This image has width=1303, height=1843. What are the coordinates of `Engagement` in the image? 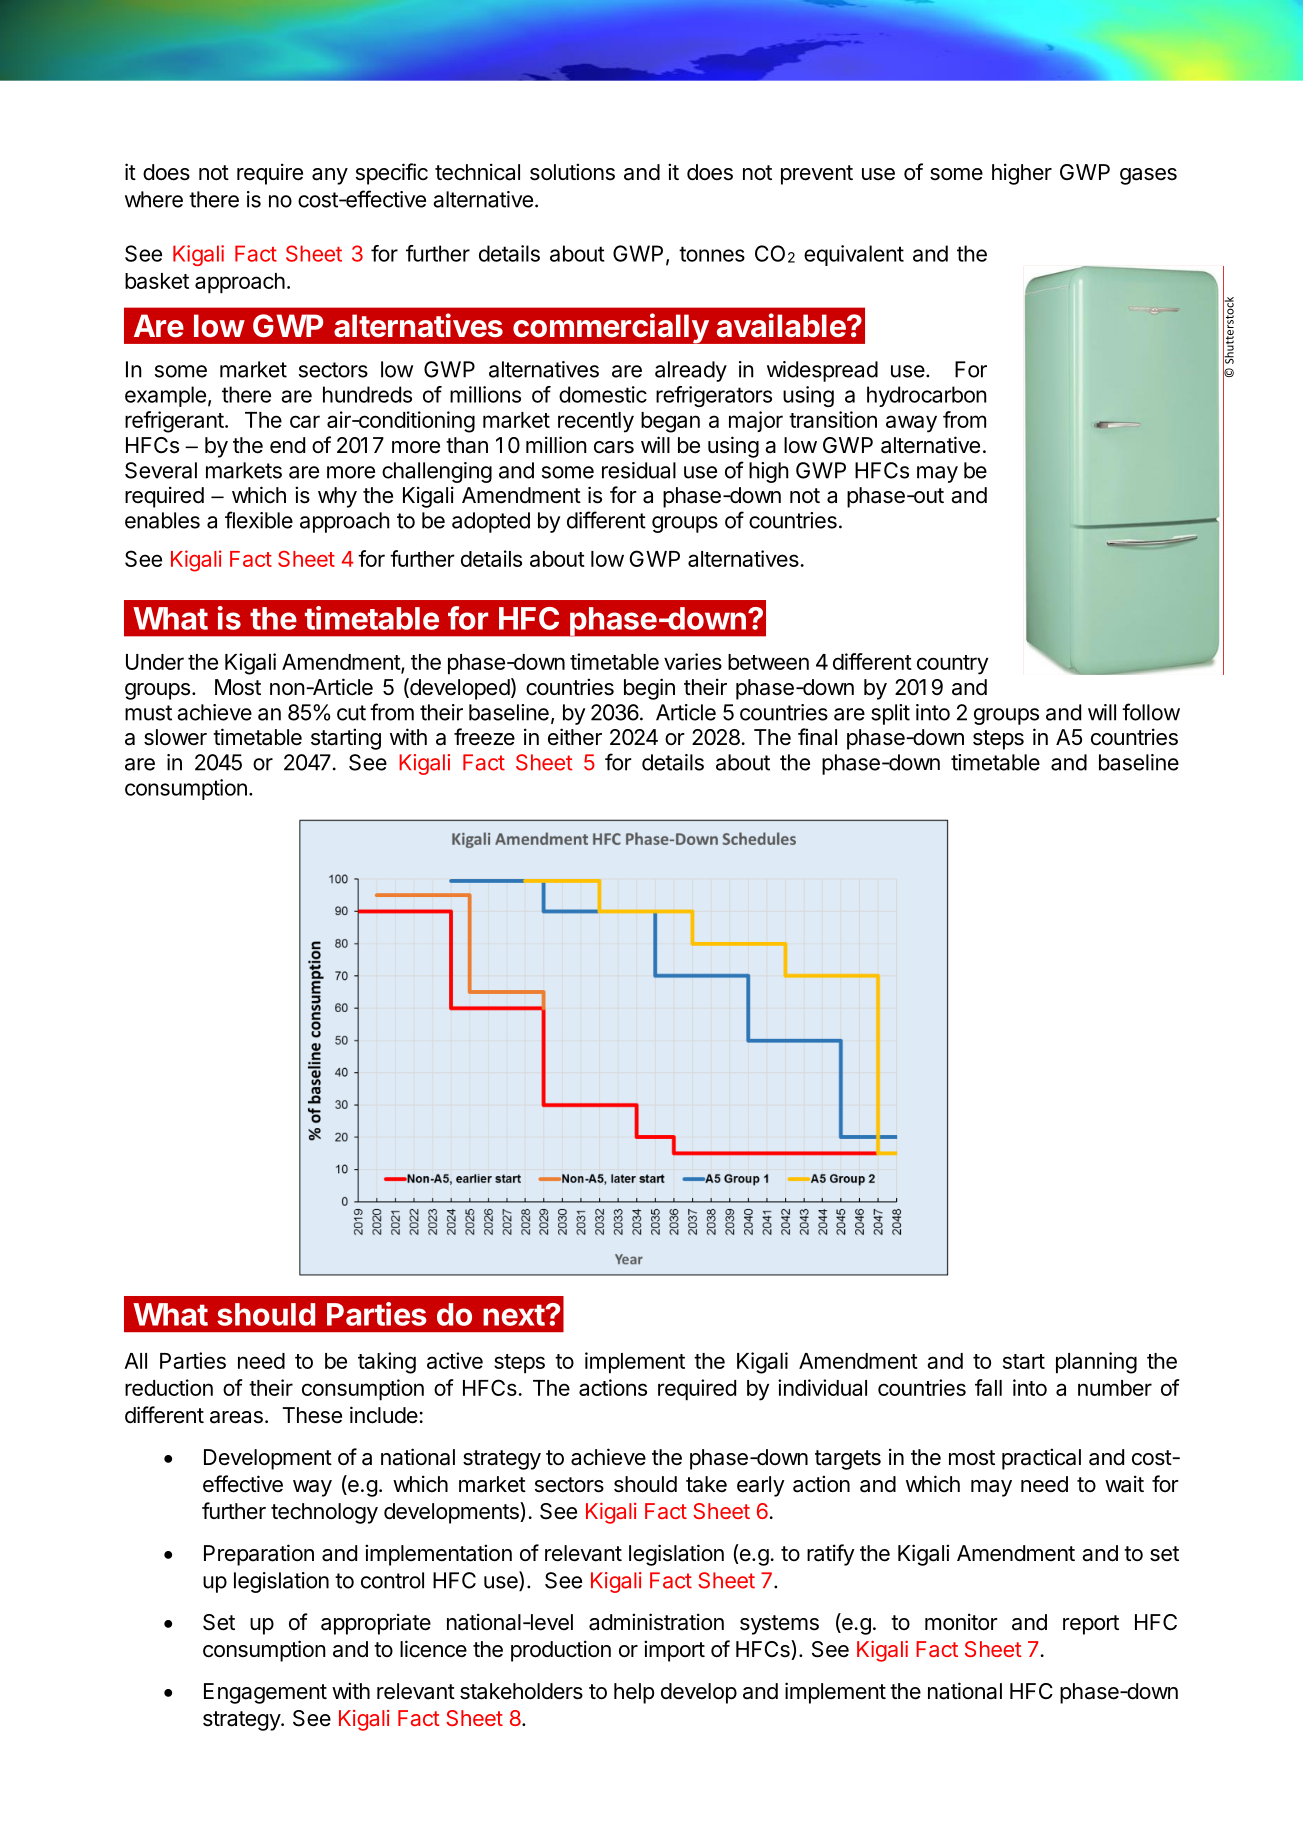 It's located at (265, 1693).
